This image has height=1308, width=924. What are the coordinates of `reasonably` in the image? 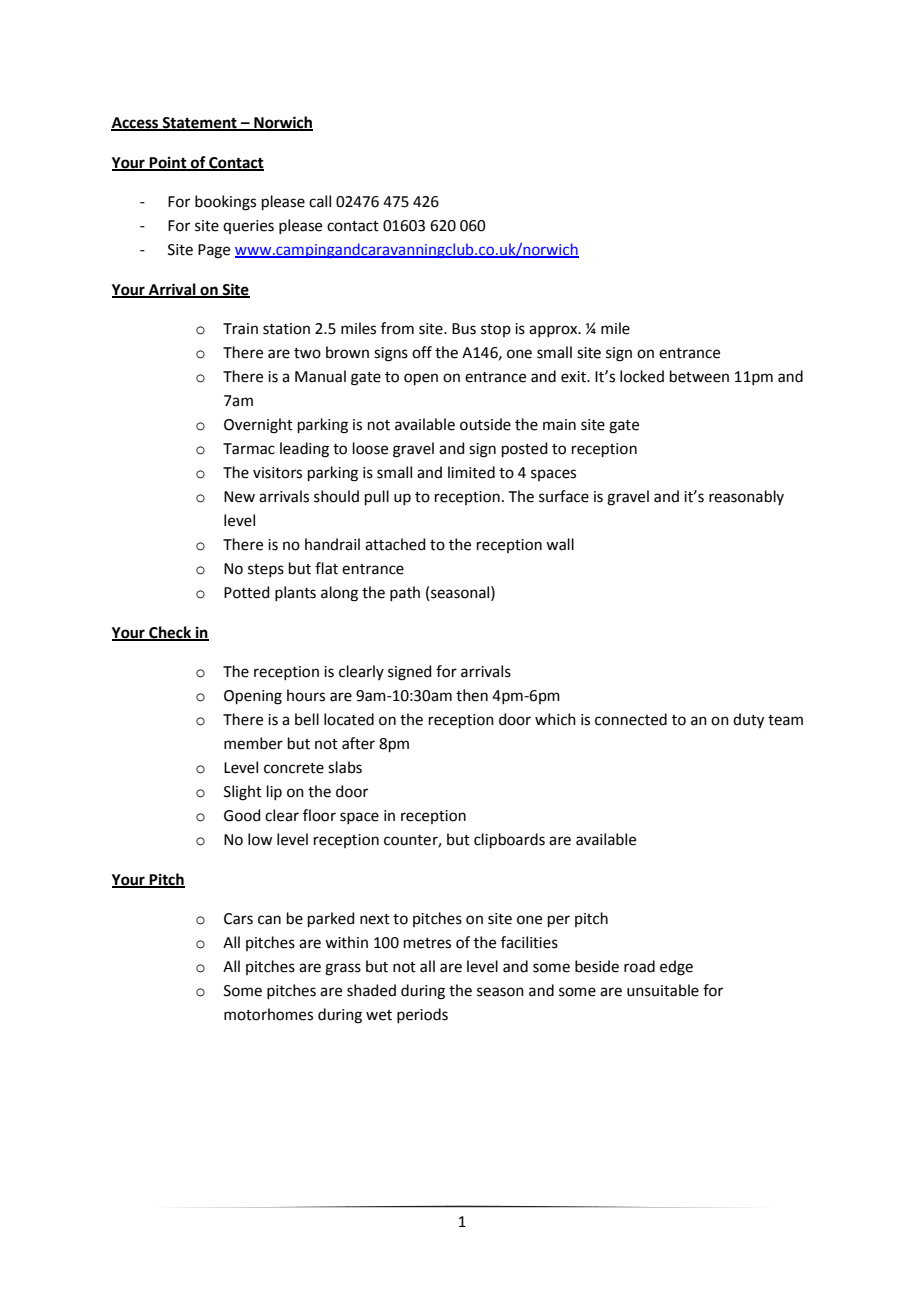 It's located at (746, 497).
